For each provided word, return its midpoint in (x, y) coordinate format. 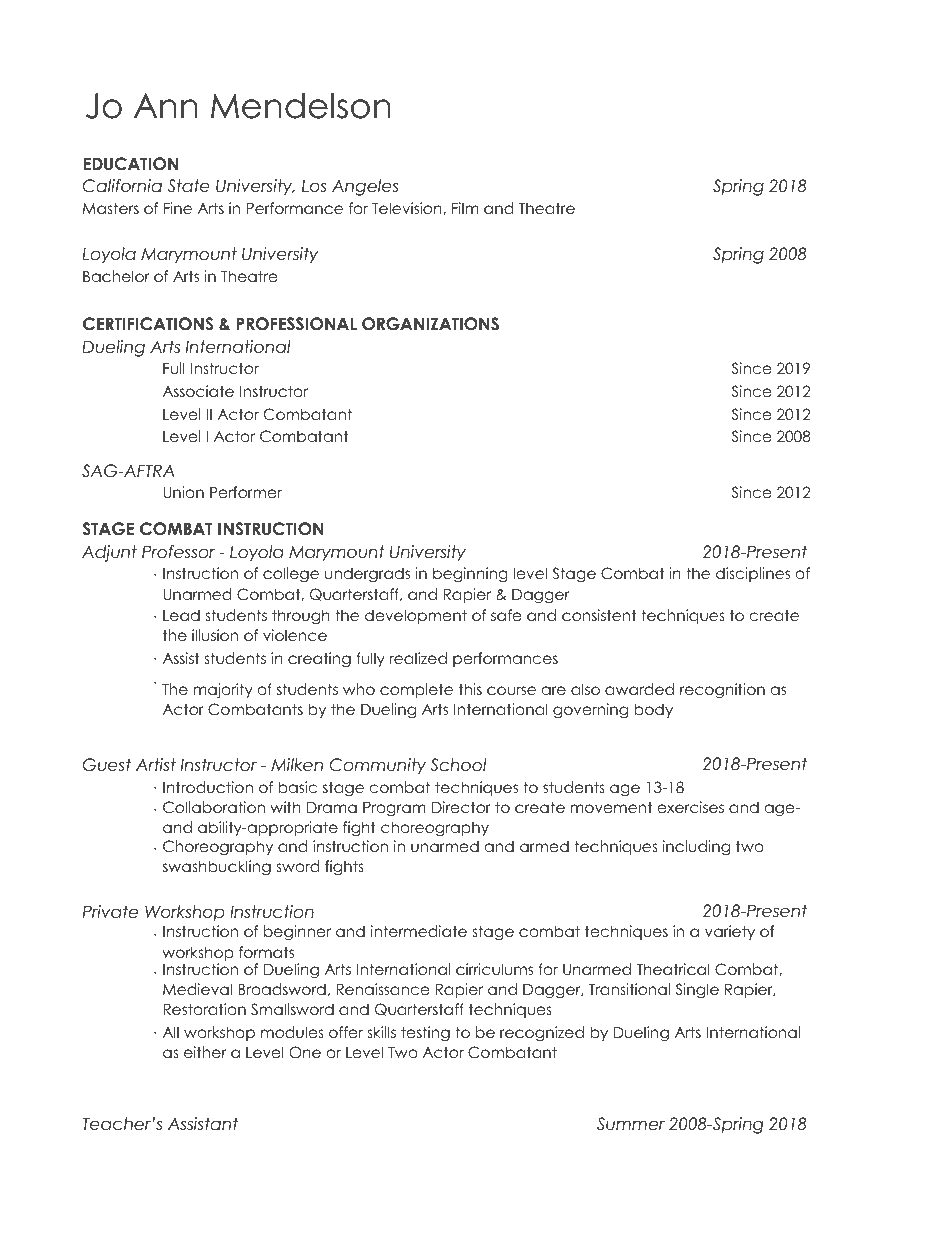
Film (465, 208)
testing (425, 1034)
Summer (631, 1124)
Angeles (365, 187)
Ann (165, 105)
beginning (470, 575)
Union (183, 492)
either (205, 1052)
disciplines (753, 574)
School (458, 765)
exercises (691, 807)
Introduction (208, 787)
